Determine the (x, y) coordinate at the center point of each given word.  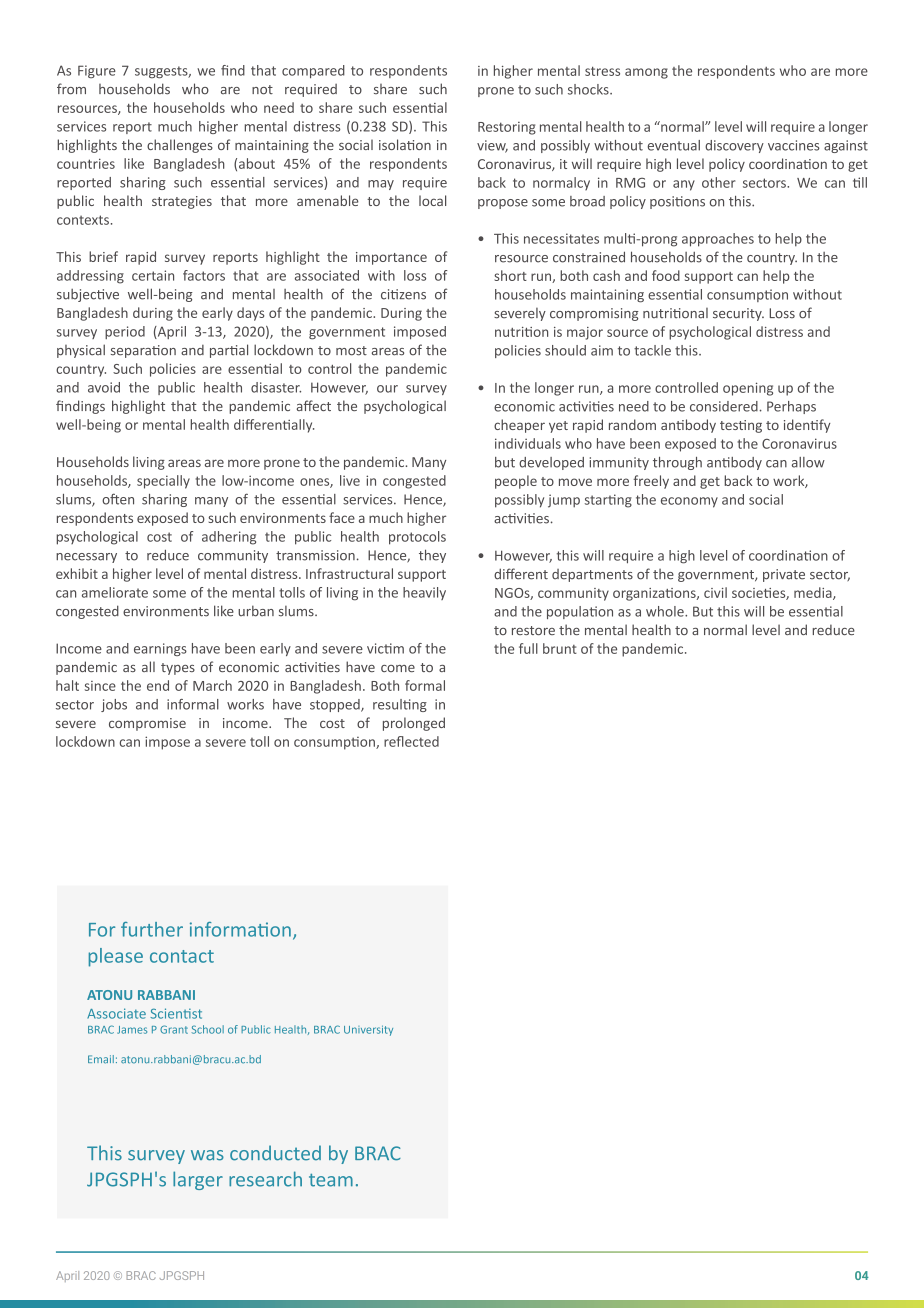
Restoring (507, 128)
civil (715, 592)
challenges (180, 146)
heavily (424, 593)
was (207, 1155)
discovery (734, 146)
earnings (160, 649)
